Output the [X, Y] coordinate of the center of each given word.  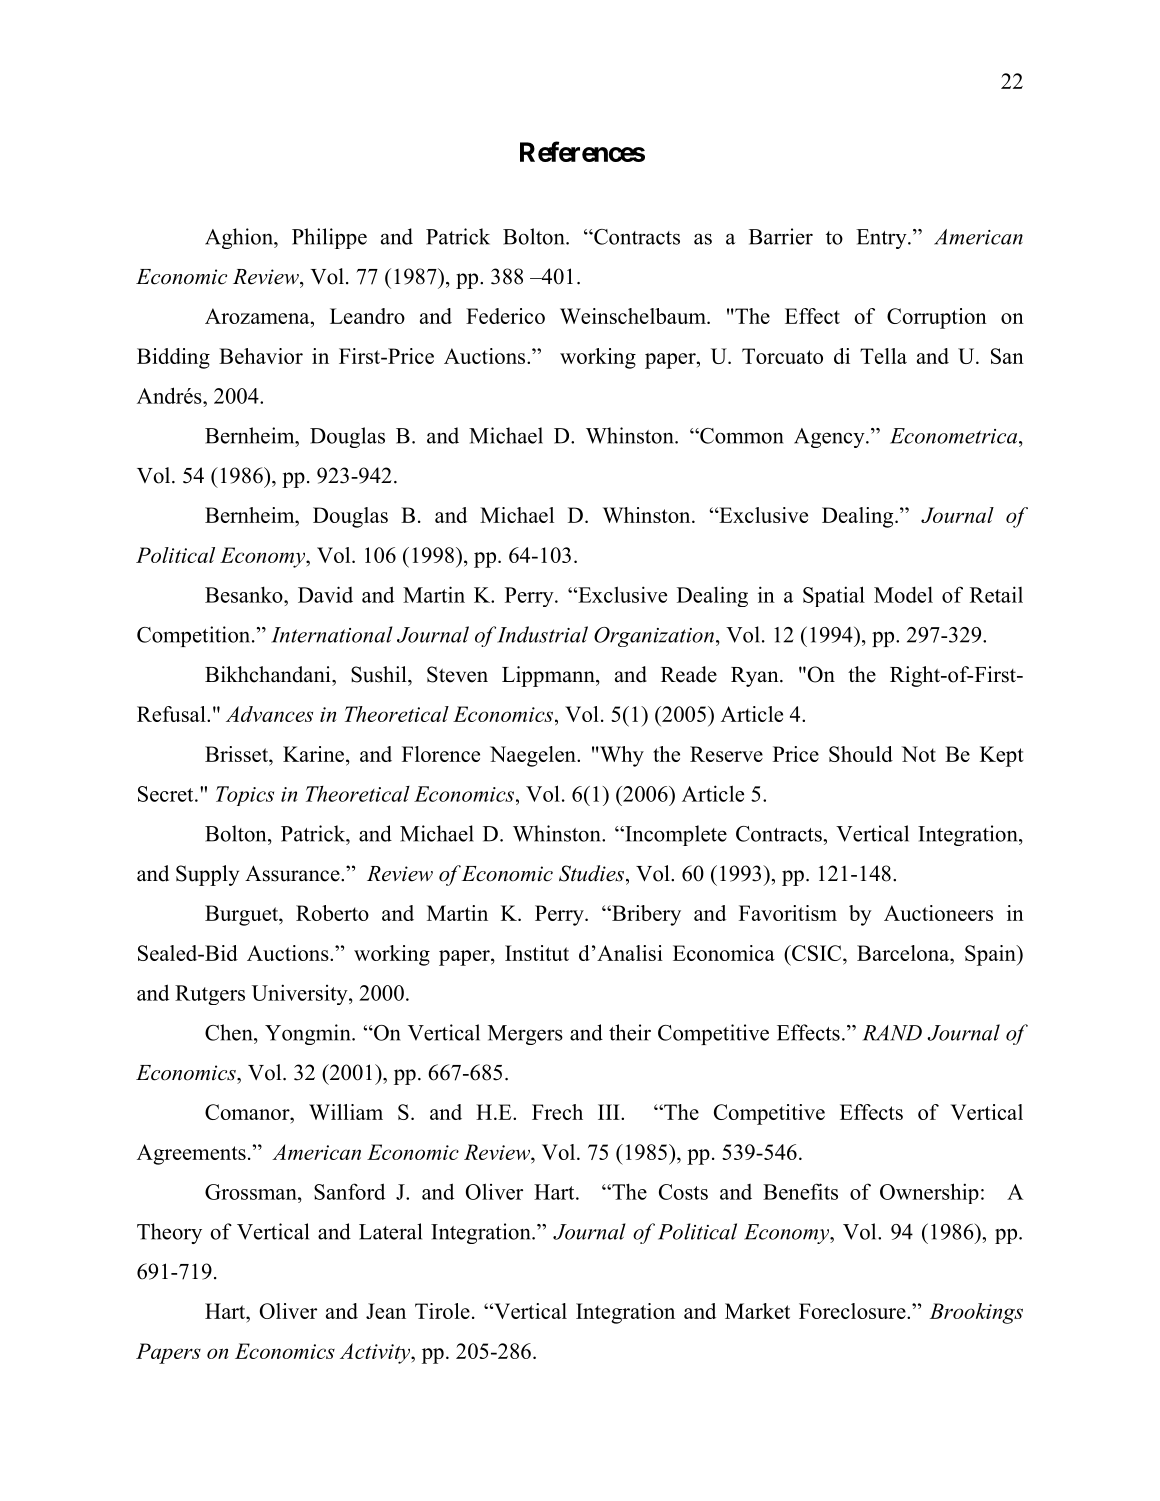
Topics [245, 796]
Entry [882, 239]
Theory [169, 1233]
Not [919, 754]
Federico [505, 316]
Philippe [329, 238]
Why [621, 756]
